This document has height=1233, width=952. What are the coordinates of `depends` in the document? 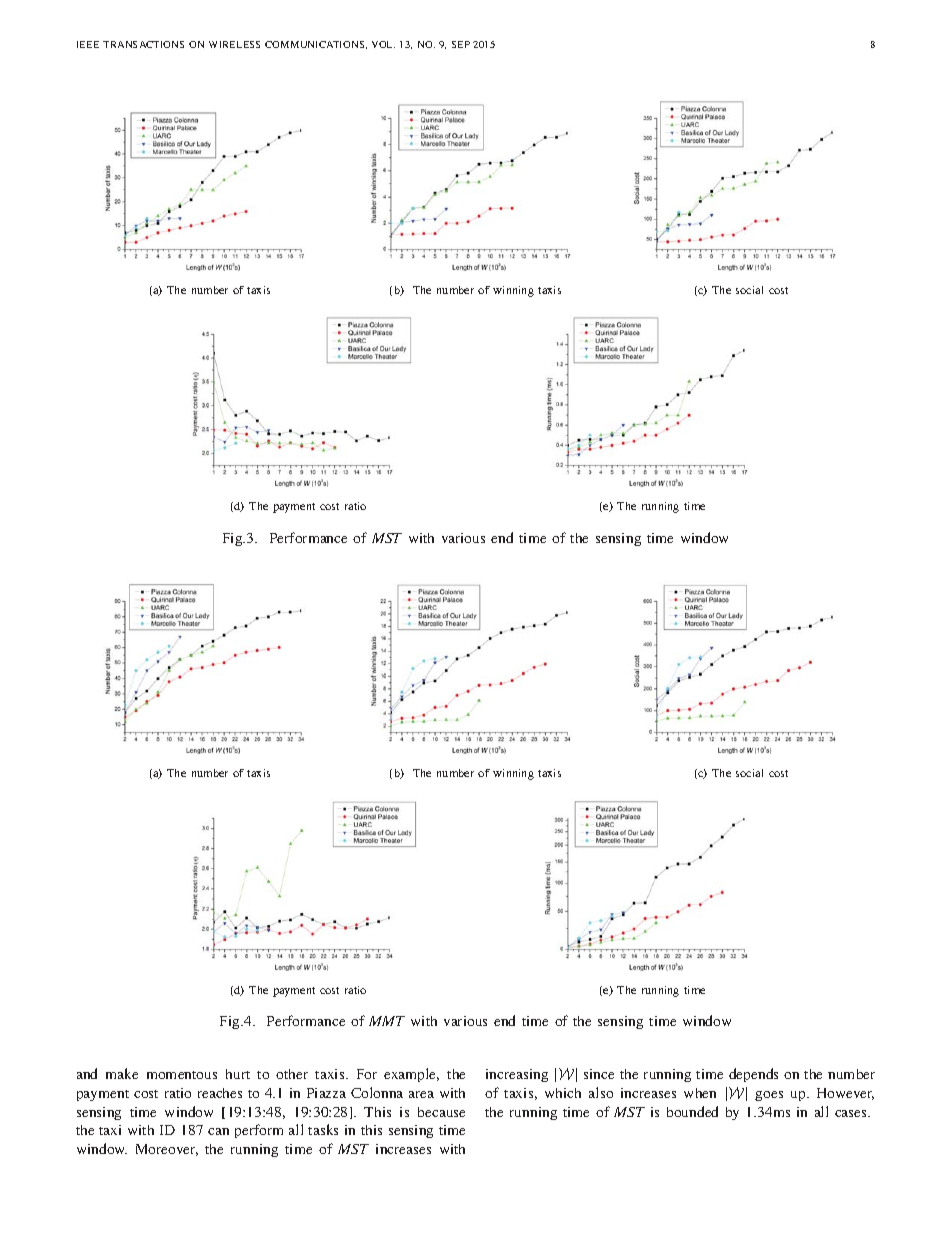 It's located at (753, 1075).
